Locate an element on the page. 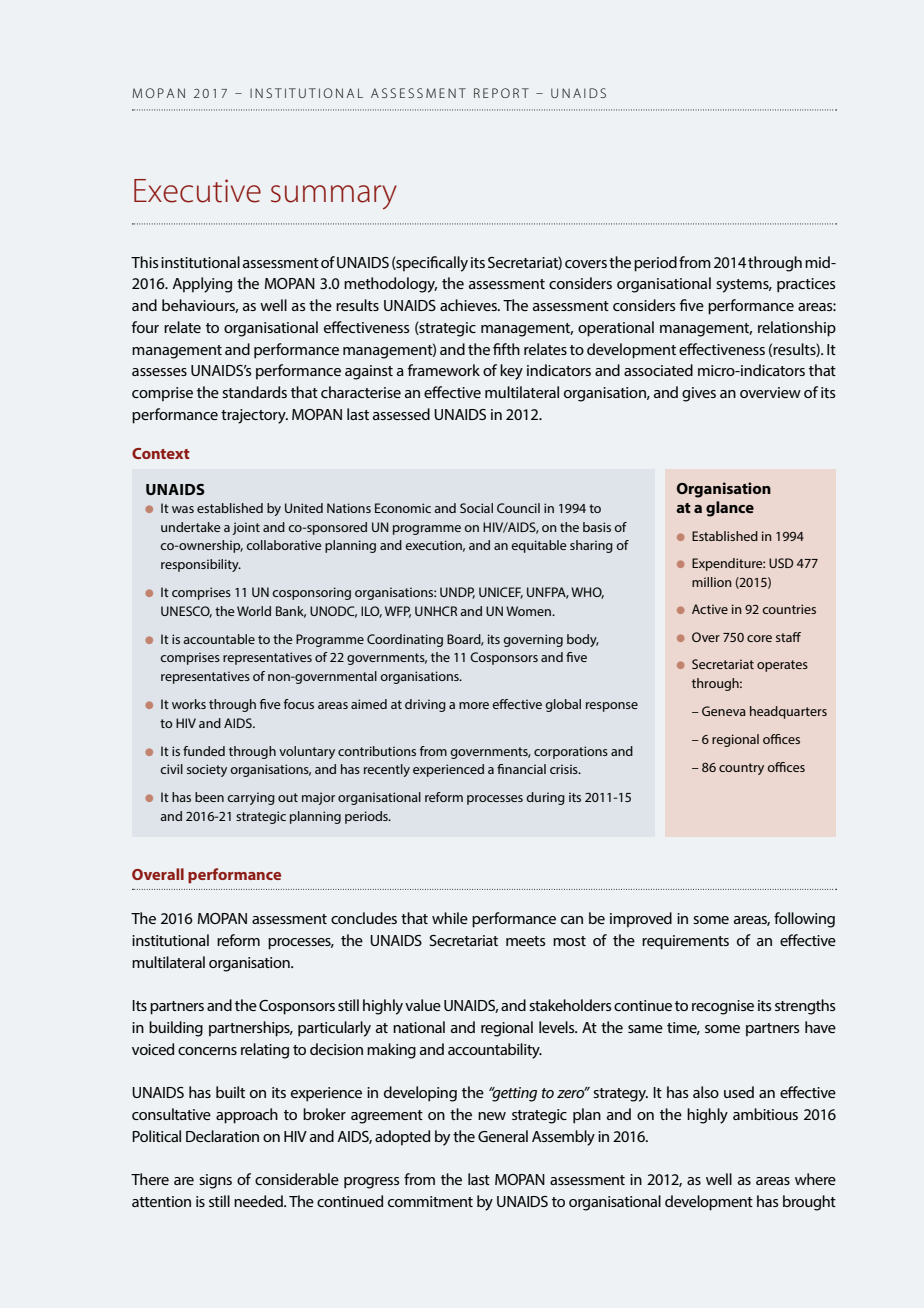 This page has width=924, height=1308. practices is located at coordinates (806, 285).
